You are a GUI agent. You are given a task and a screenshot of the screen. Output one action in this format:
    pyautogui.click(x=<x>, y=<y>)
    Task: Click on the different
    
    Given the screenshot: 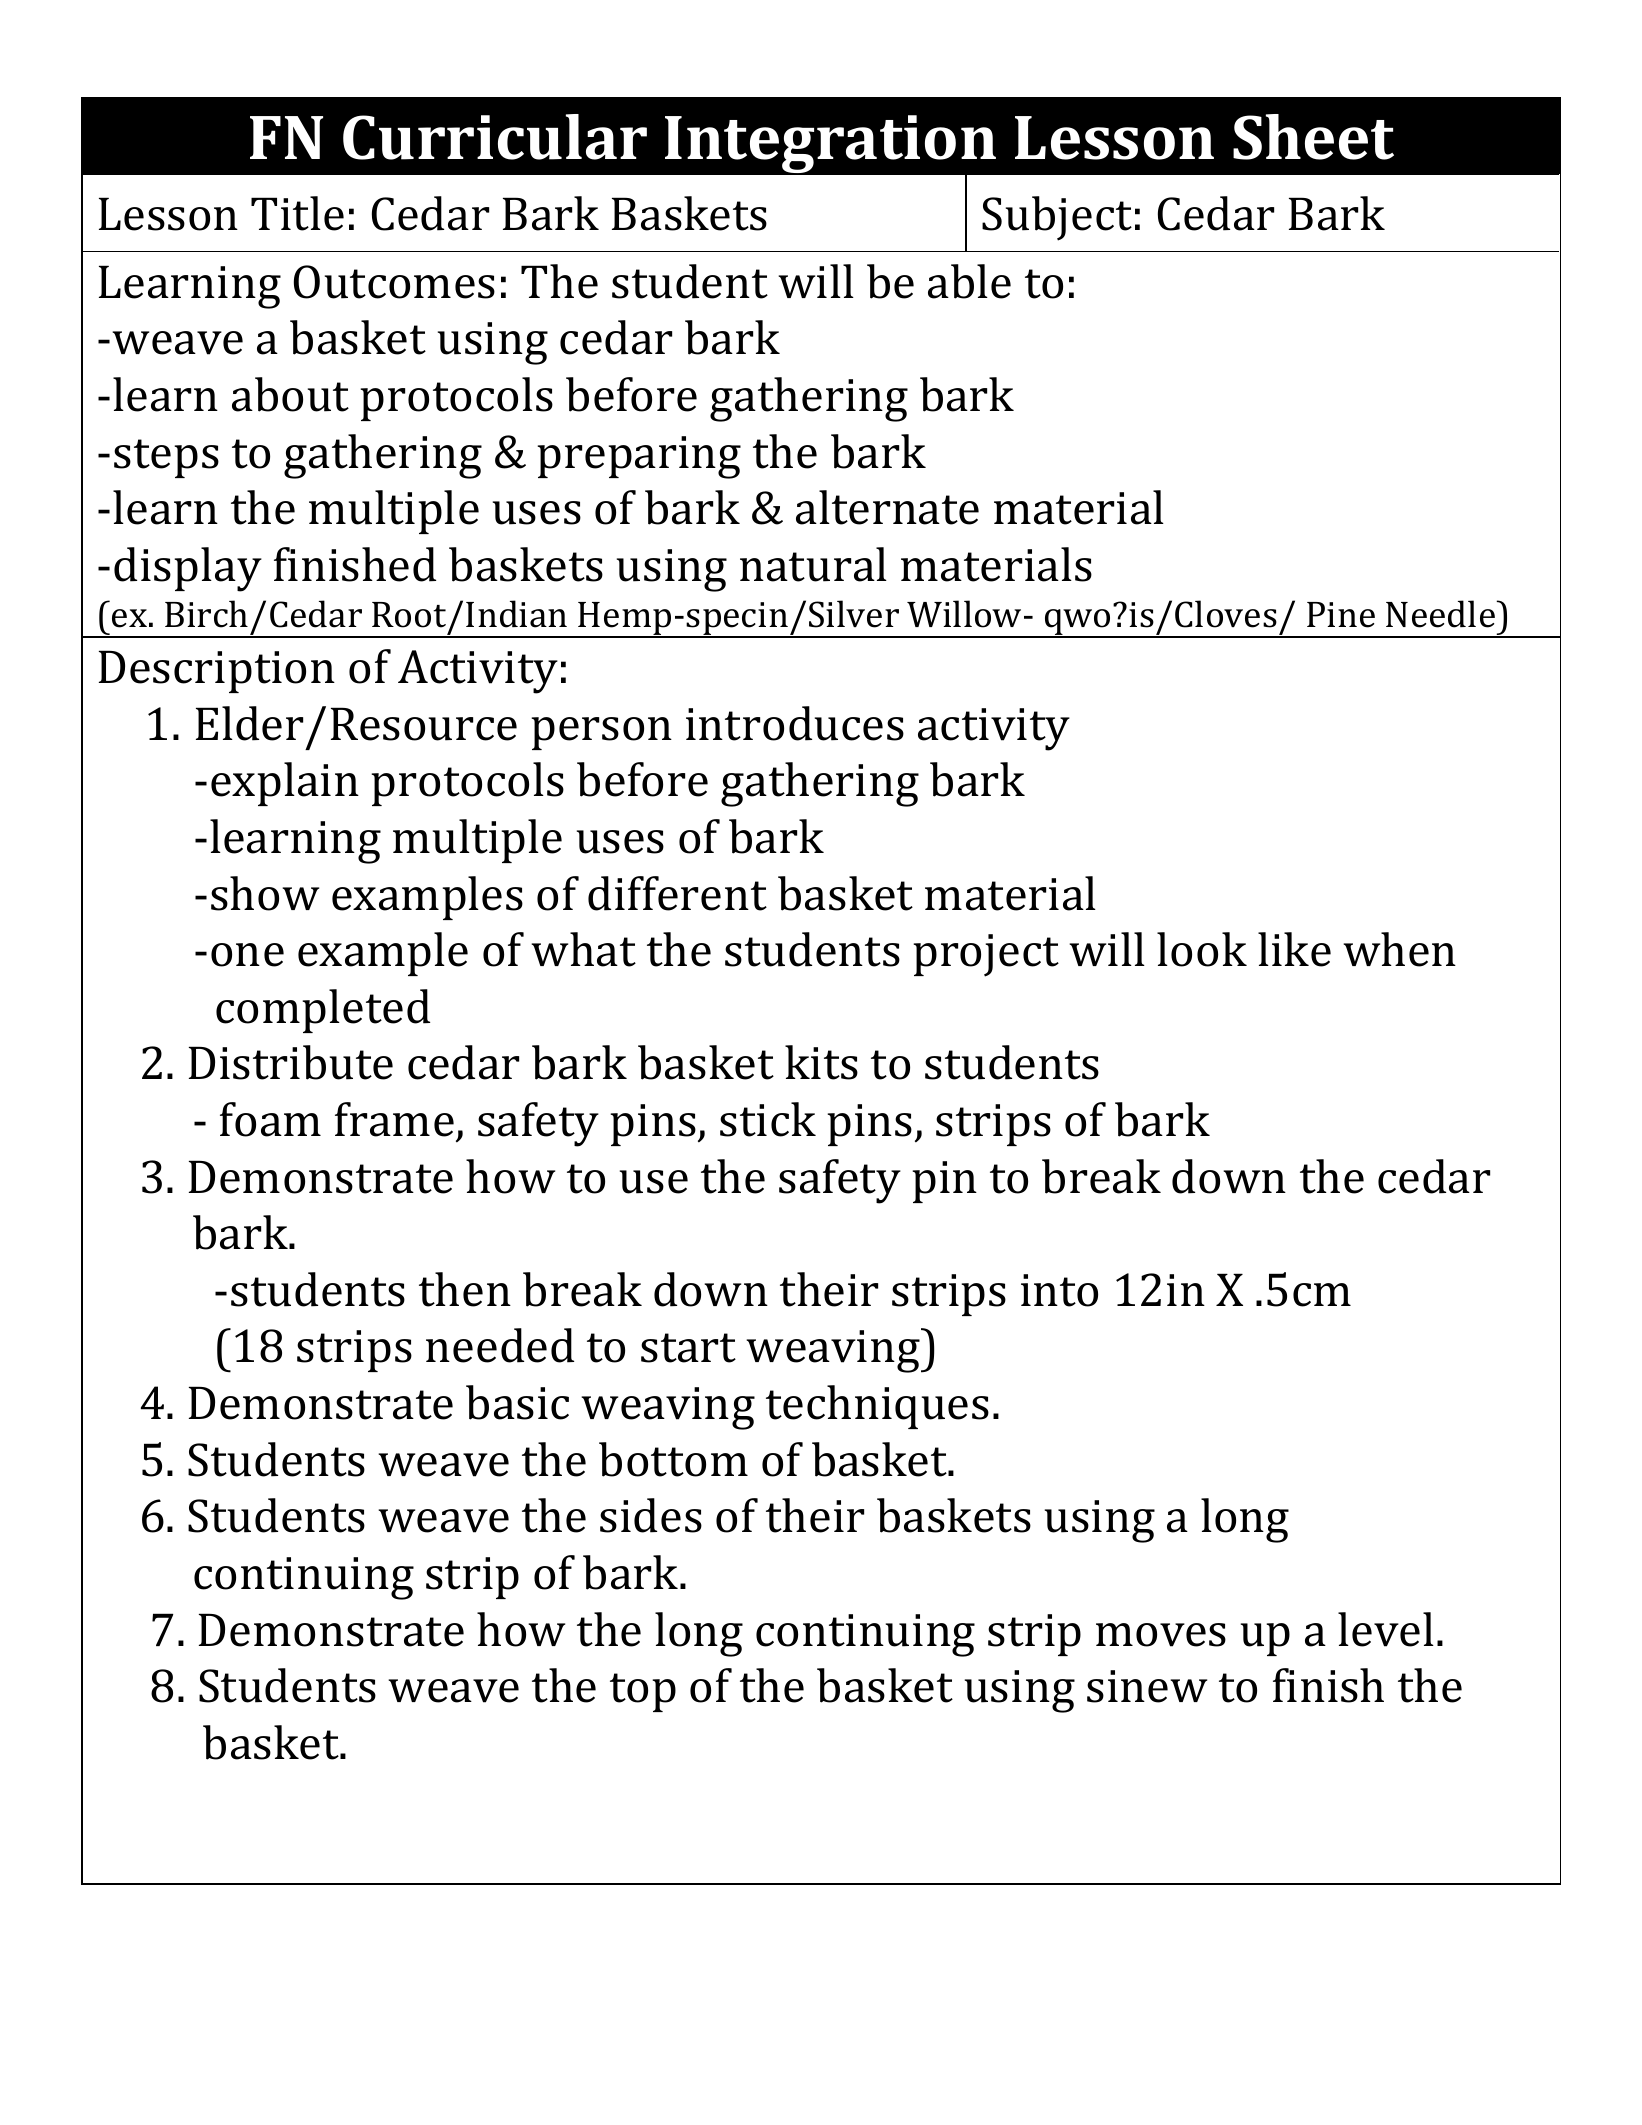 What is the action you would take?
    pyautogui.click(x=677, y=893)
